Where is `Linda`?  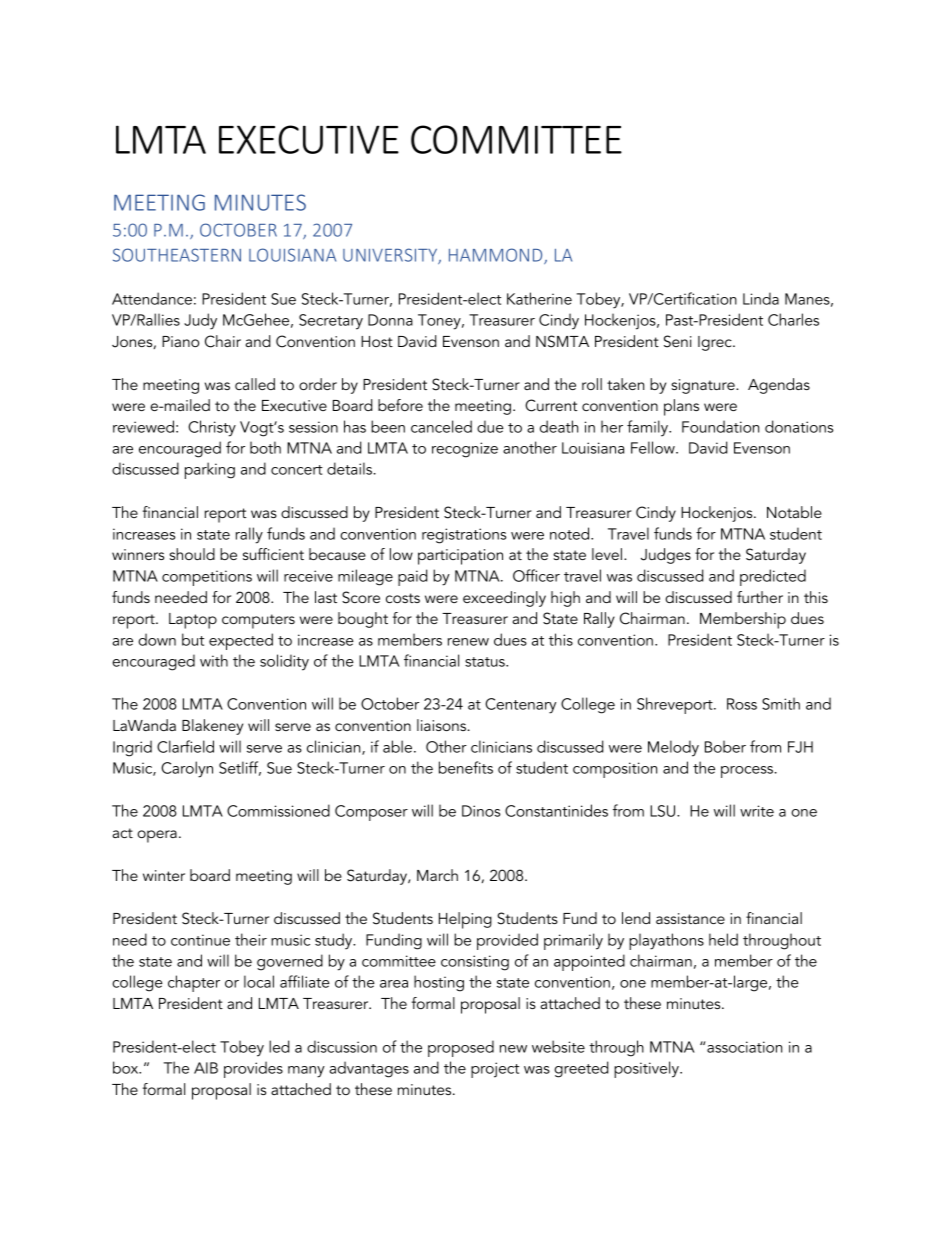
Linda is located at coordinates (761, 298).
